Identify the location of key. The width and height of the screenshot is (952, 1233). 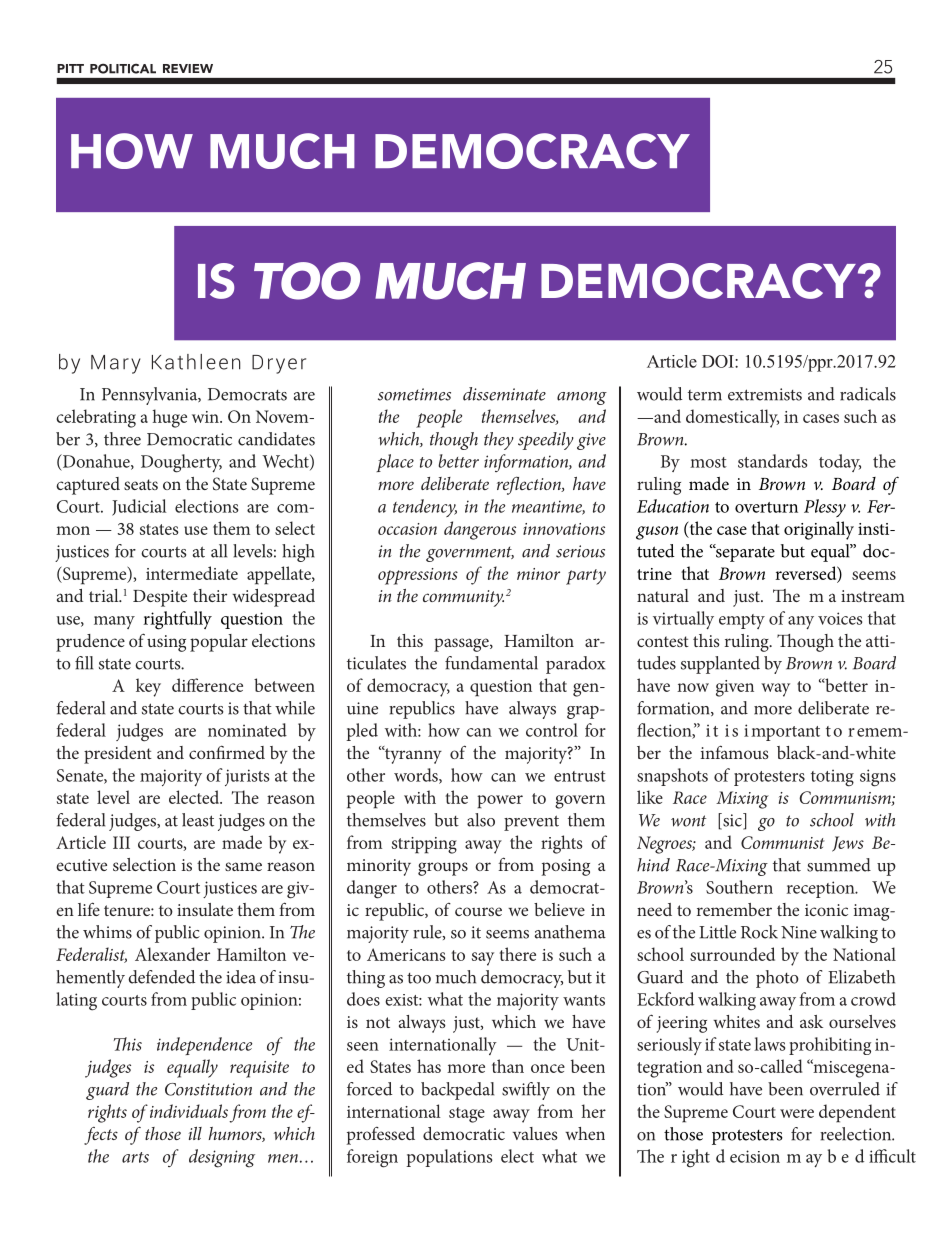
(148, 687).
